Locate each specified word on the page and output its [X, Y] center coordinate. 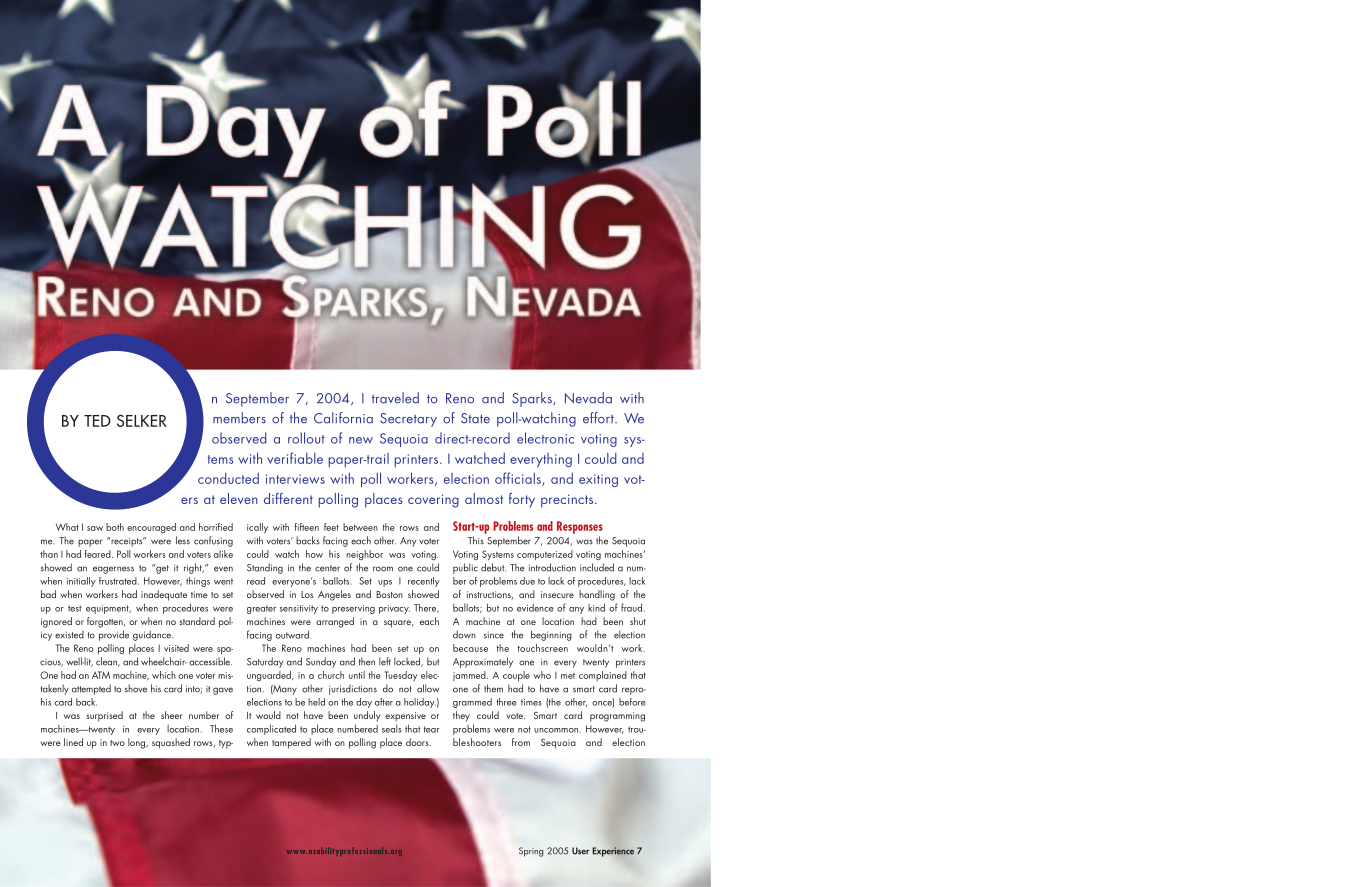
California [343, 418]
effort [599, 418]
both [115, 527]
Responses [580, 527]
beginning [551, 635]
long [137, 743]
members [239, 418]
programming [617, 717]
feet [331, 527]
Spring [531, 852]
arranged [335, 622]
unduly [367, 716]
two [117, 743]
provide [114, 635]
